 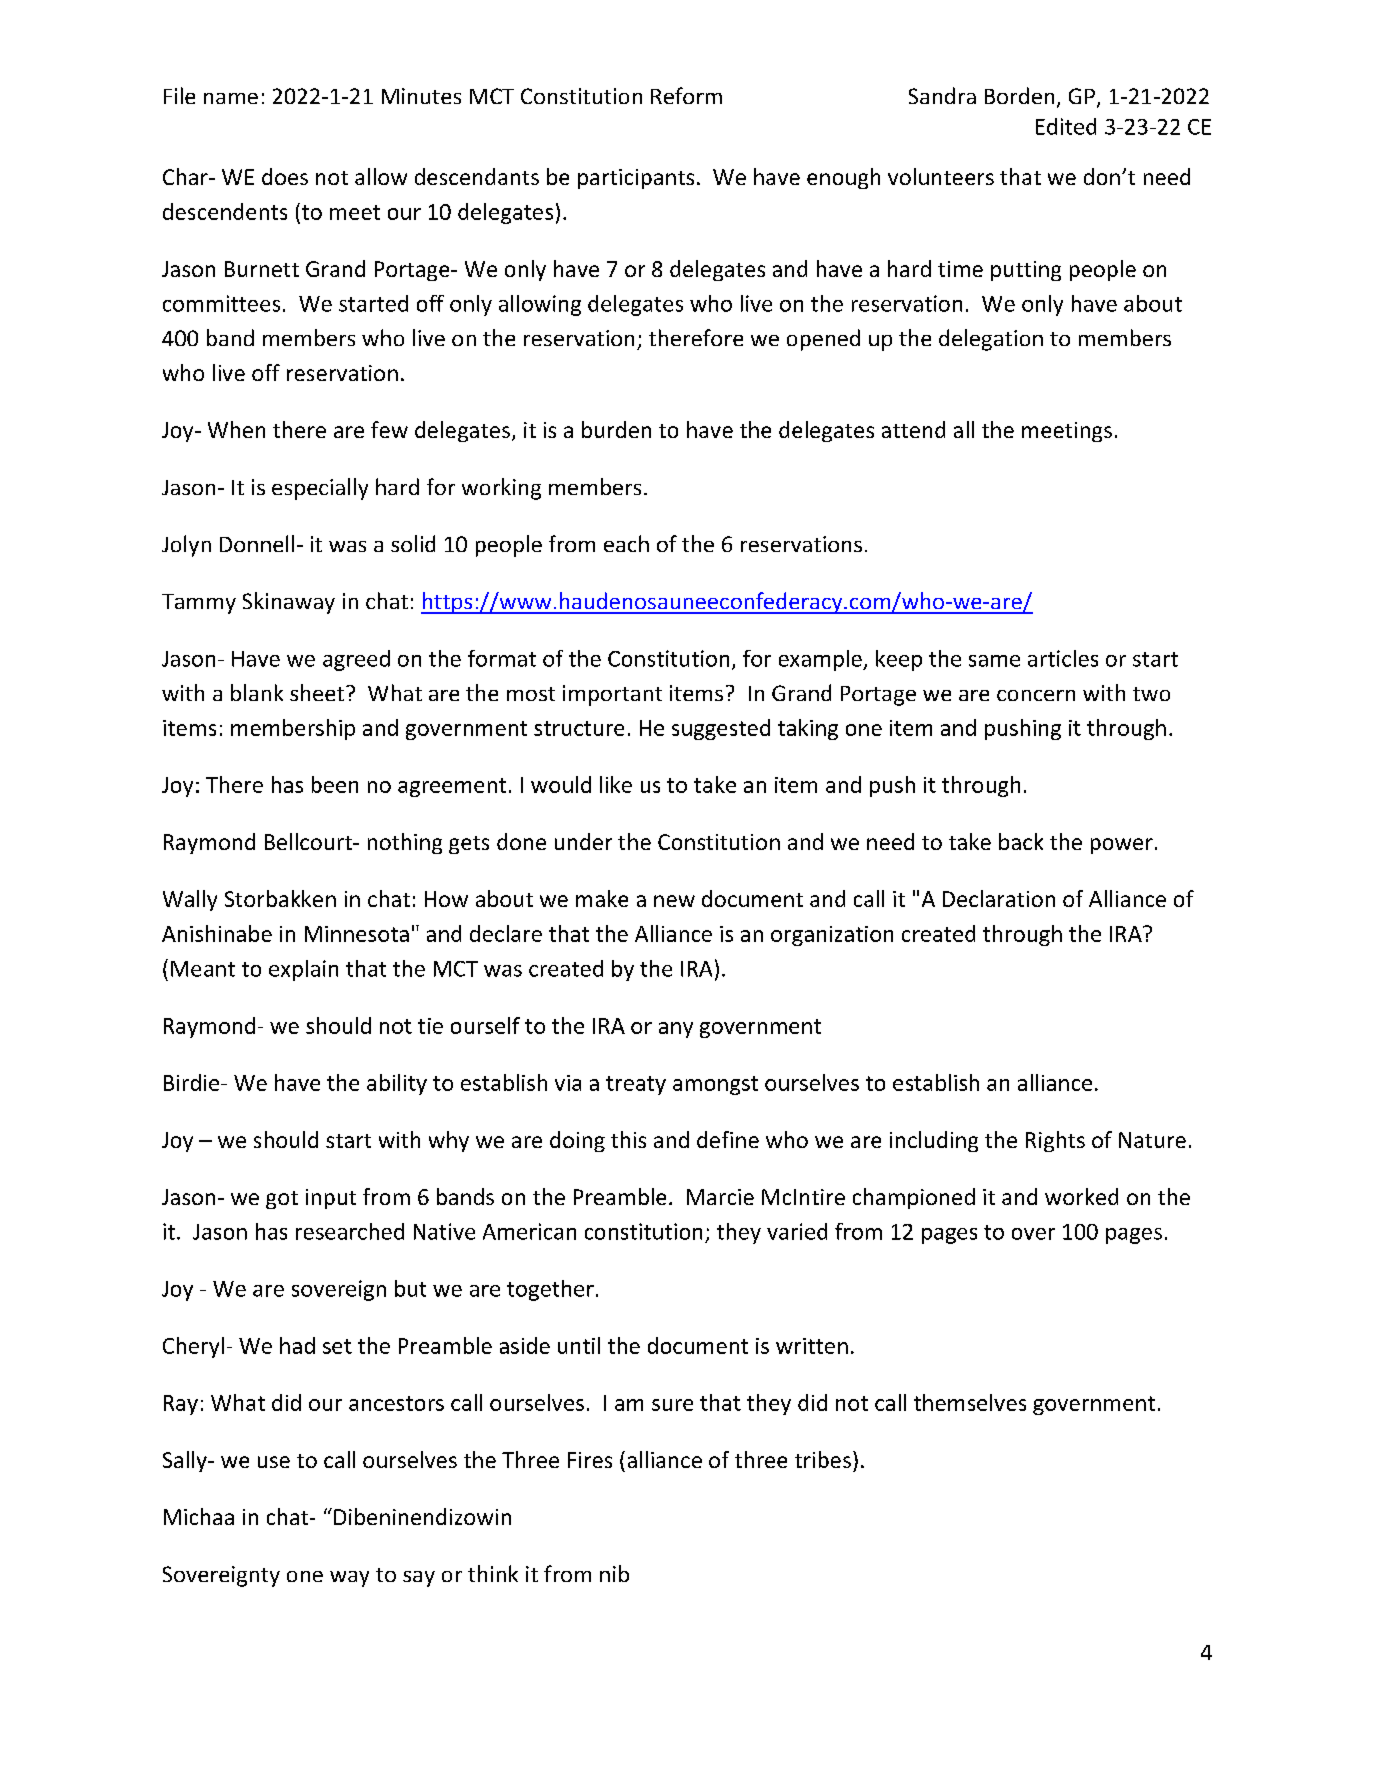 What do you see at coordinates (335, 784) in the document?
I see `been` at bounding box center [335, 784].
